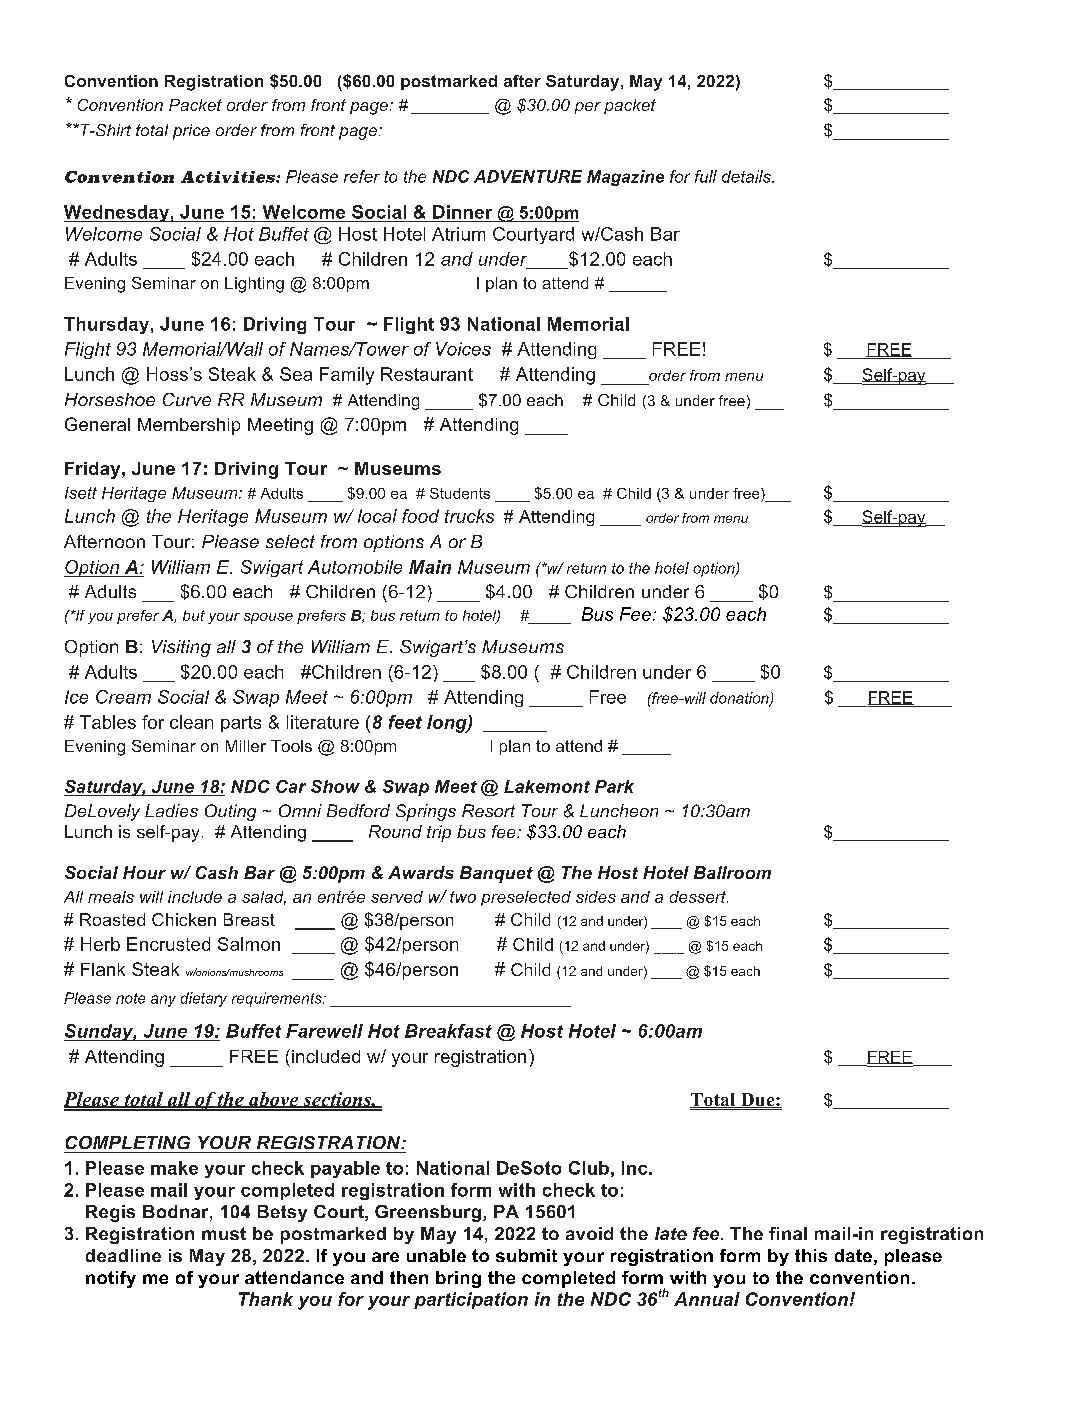  What do you see at coordinates (194, 615) in the screenshot?
I see `but` at bounding box center [194, 615].
